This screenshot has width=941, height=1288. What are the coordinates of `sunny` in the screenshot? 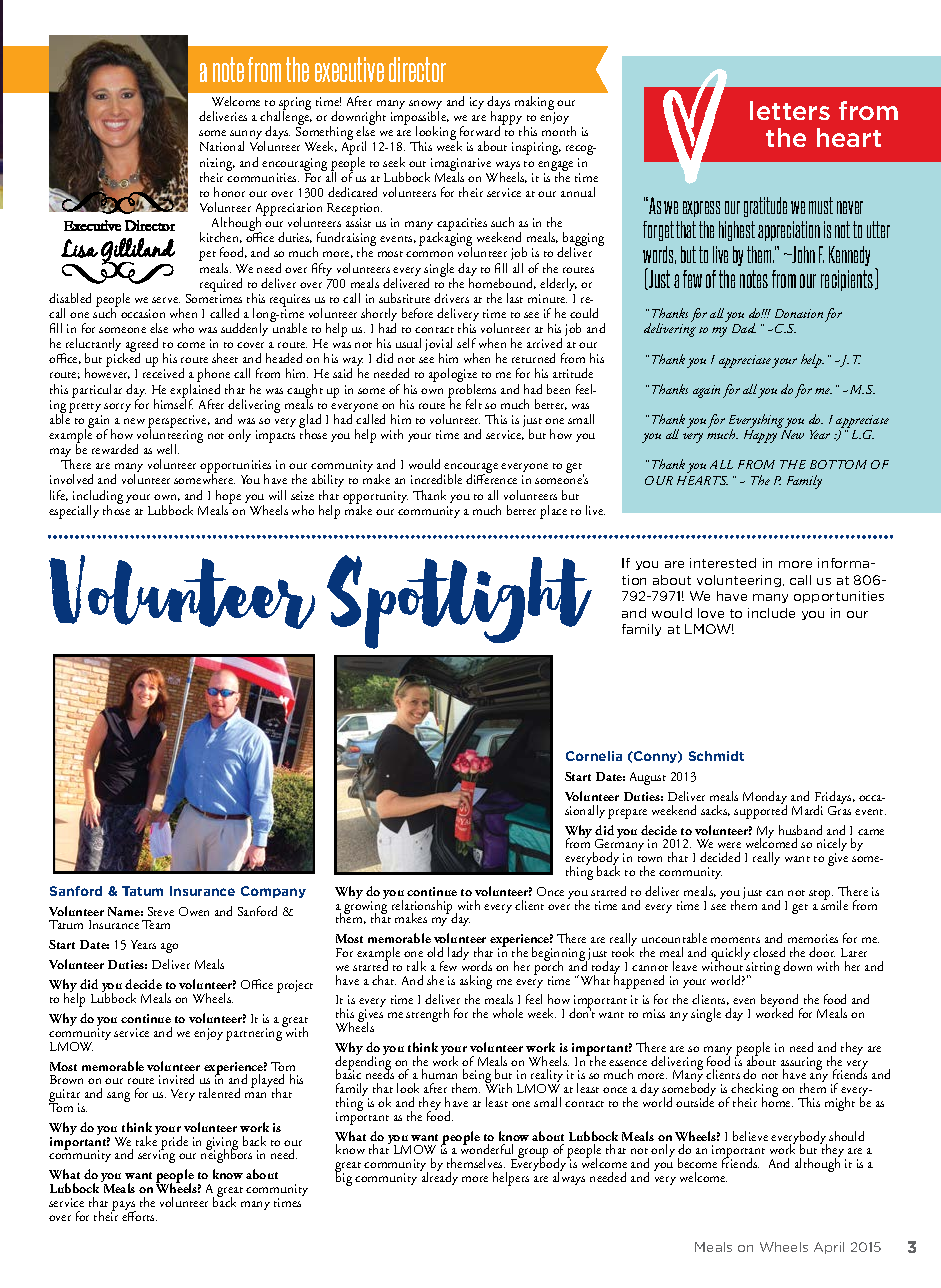 It's located at (247, 136).
